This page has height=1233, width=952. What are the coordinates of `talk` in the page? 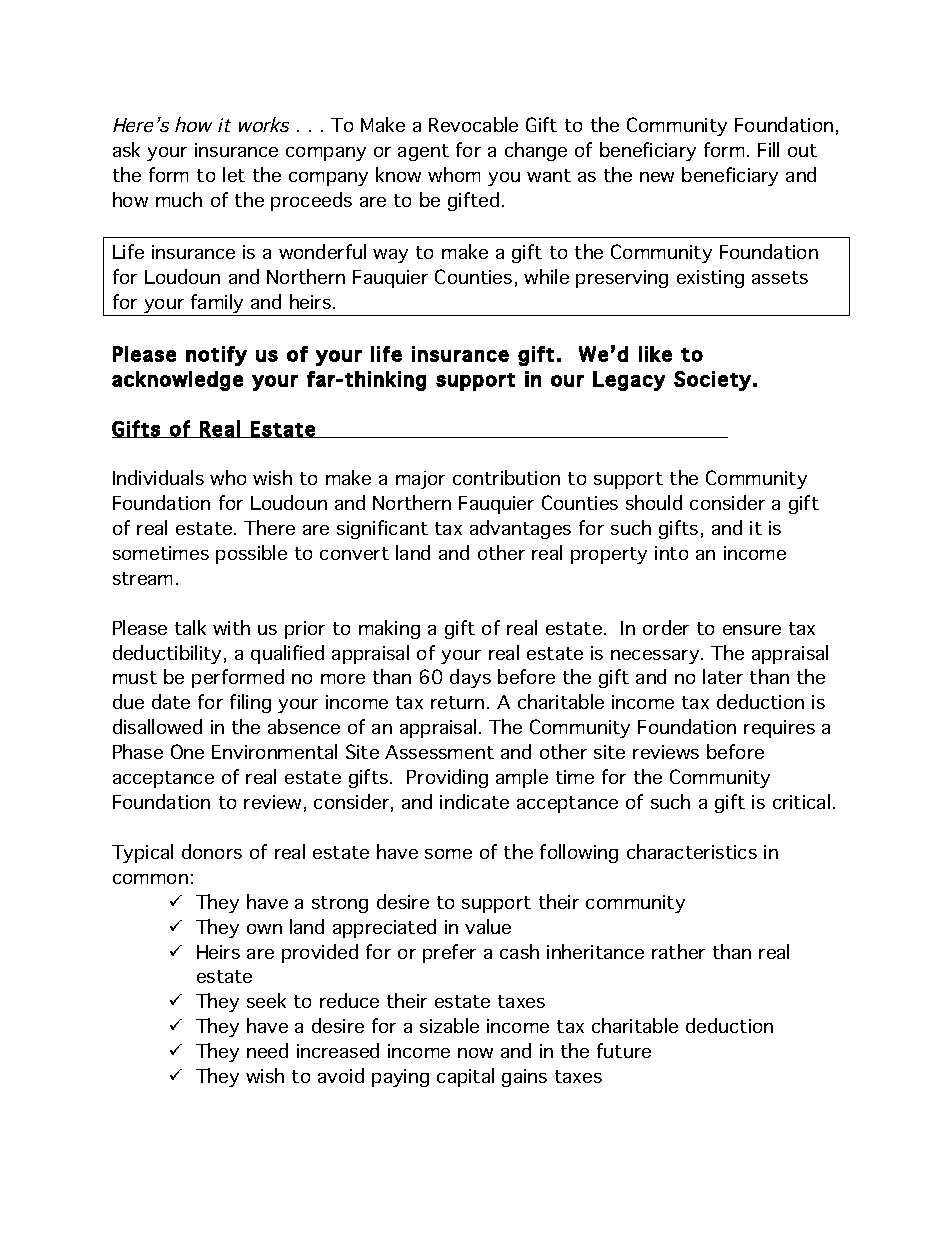 It's located at (190, 627).
